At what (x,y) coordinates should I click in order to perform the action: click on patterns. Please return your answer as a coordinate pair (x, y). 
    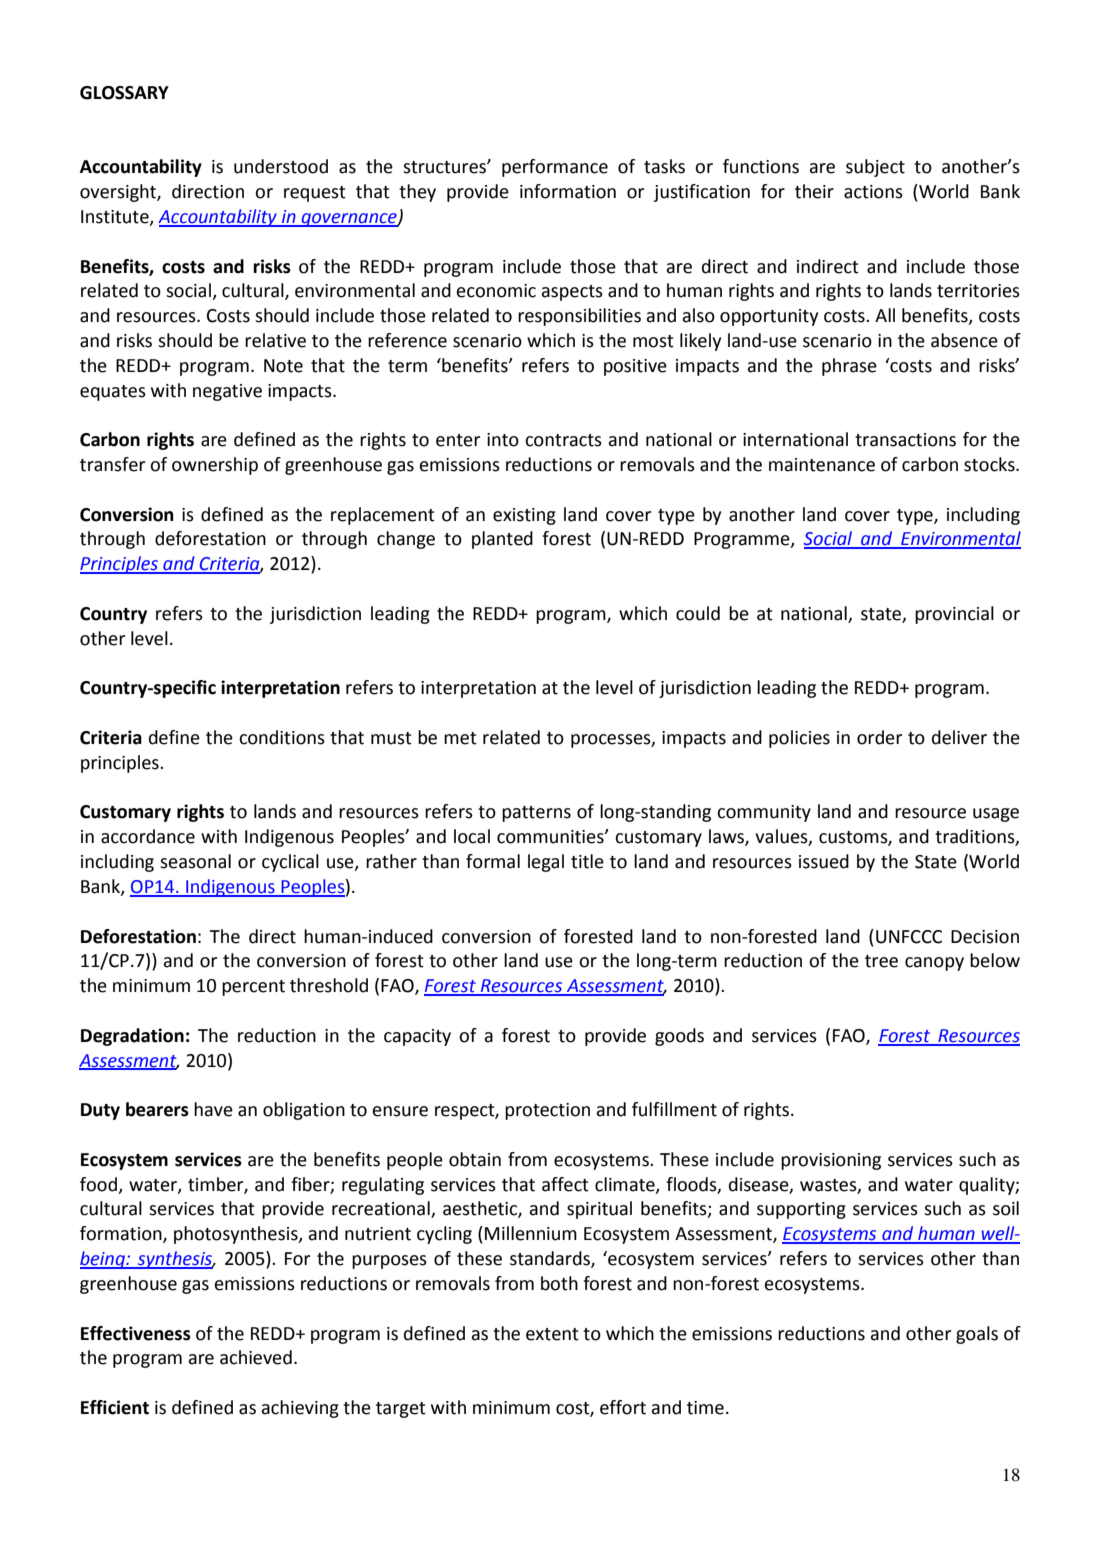
    Looking at the image, I should click on (536, 814).
